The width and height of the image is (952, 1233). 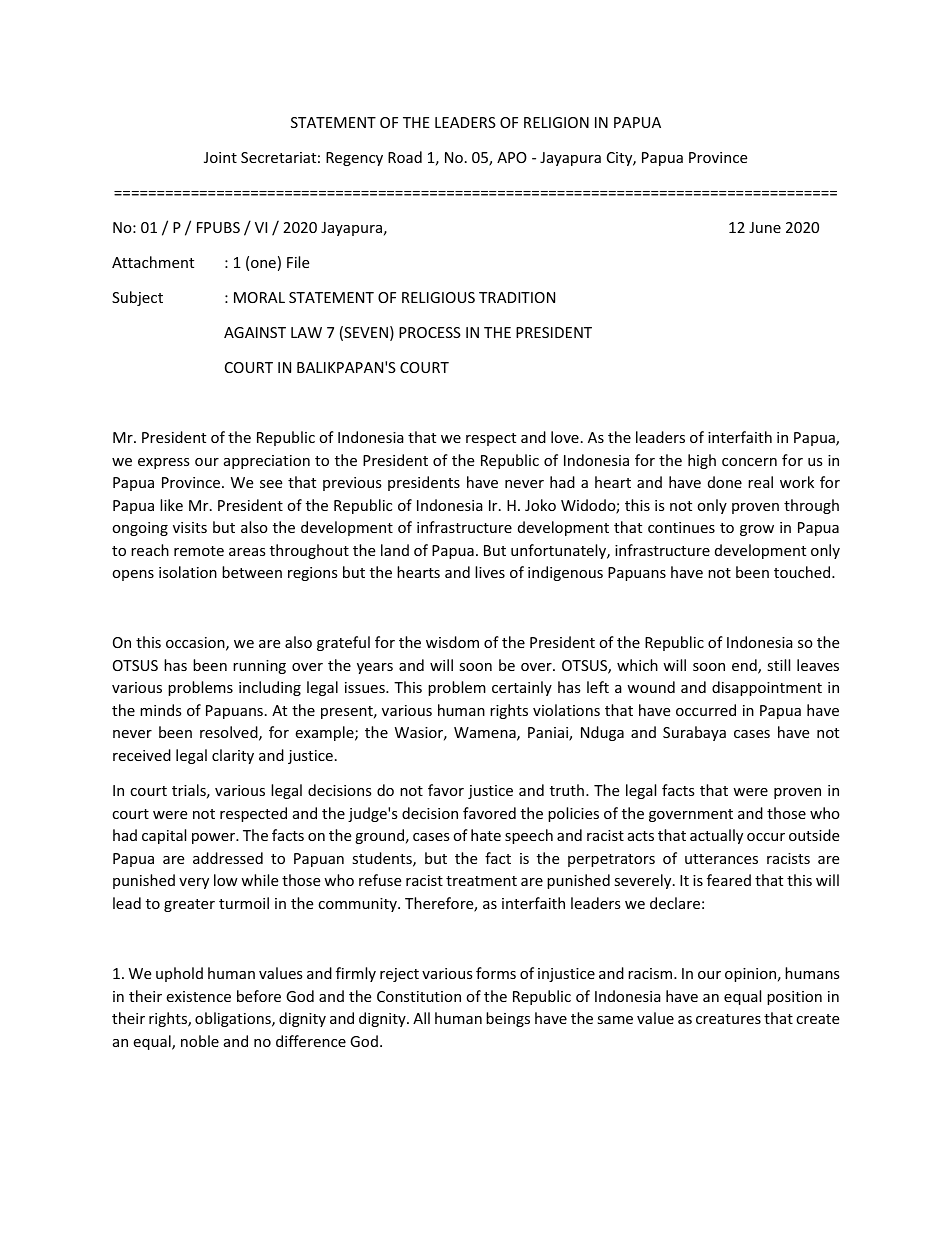 I want to click on lives, so click(x=490, y=572).
